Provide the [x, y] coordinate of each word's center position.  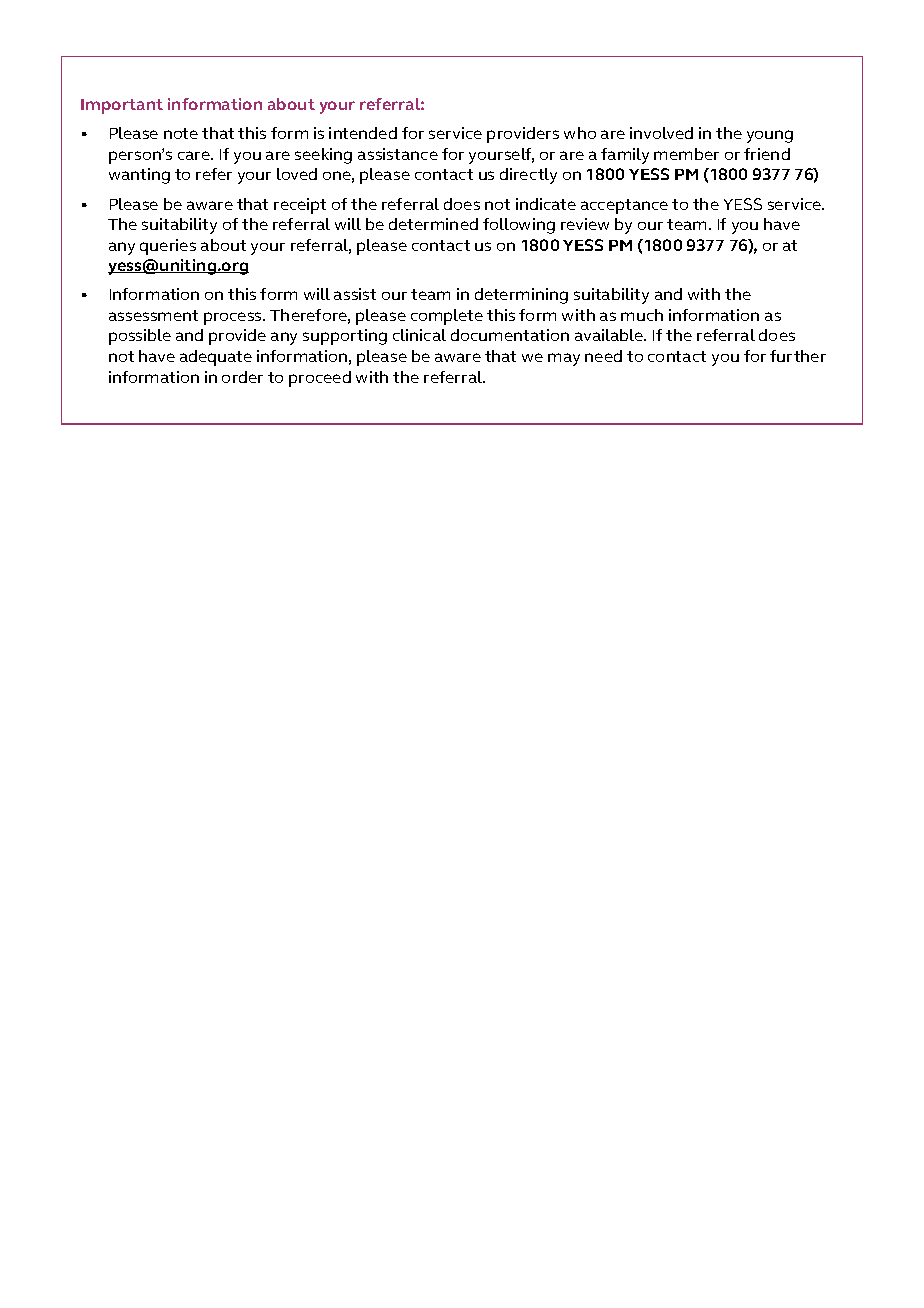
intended [363, 133]
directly [528, 176]
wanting [139, 176]
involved [661, 133]
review [585, 224]
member [686, 154]
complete [447, 317]
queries [168, 247]
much [642, 315]
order [242, 377]
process [234, 318]
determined [433, 224]
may [564, 359]
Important [122, 106]
